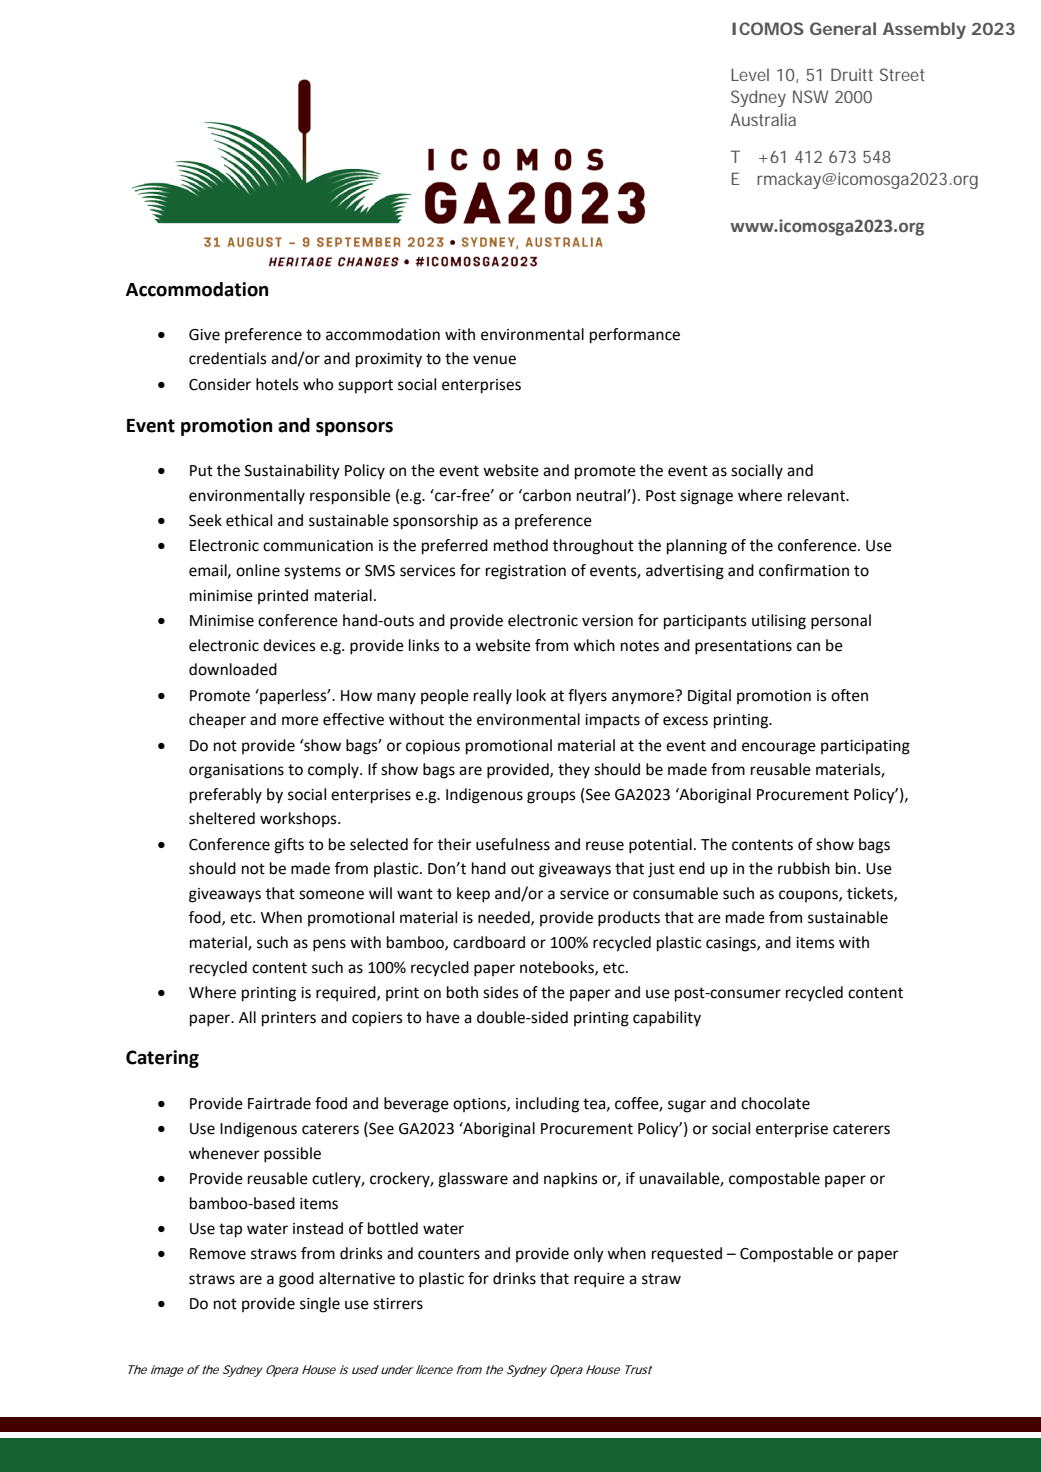  Describe the element at coordinates (494, 360) in the document. I see `venue` at that location.
